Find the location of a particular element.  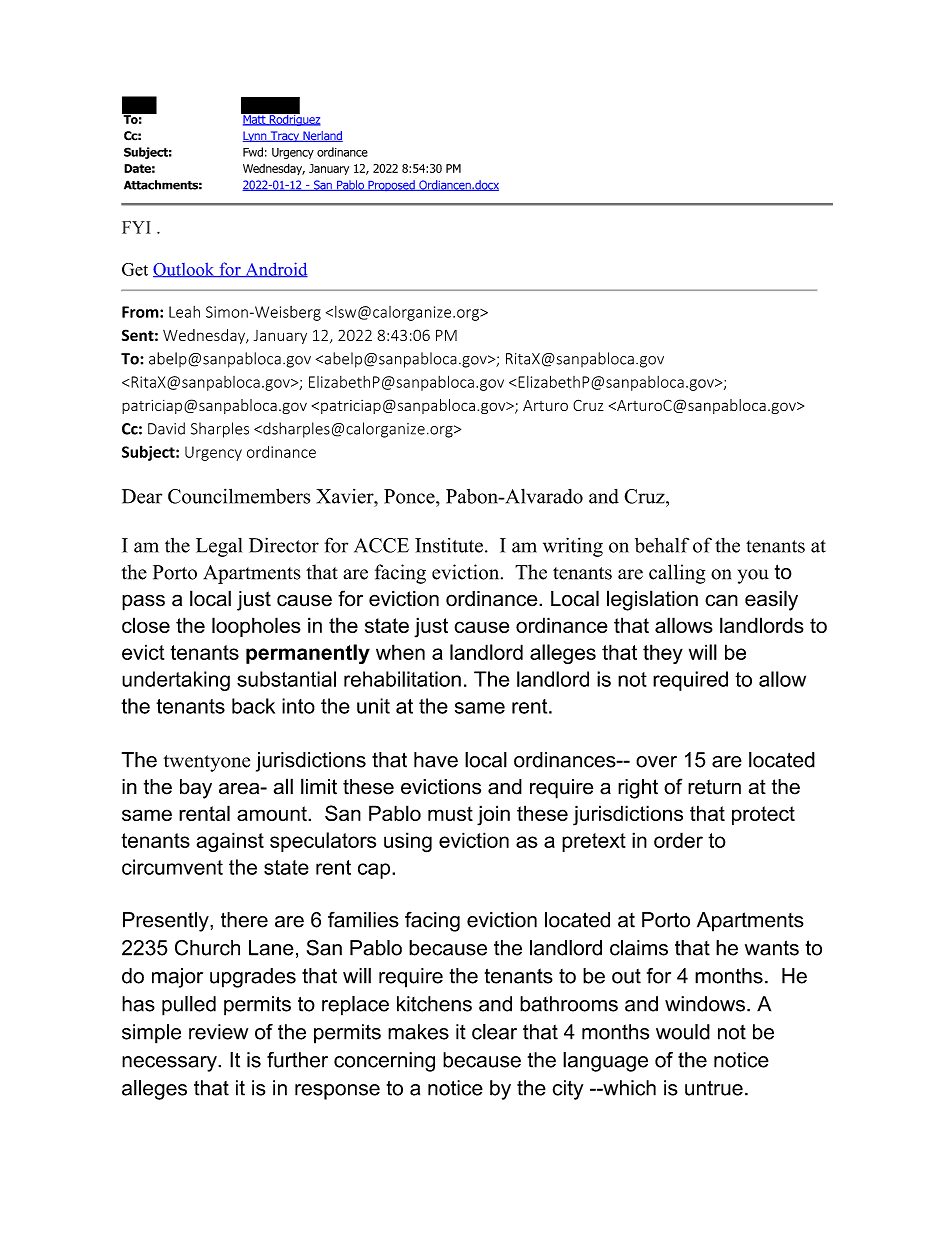

untrue is located at coordinates (714, 1088).
